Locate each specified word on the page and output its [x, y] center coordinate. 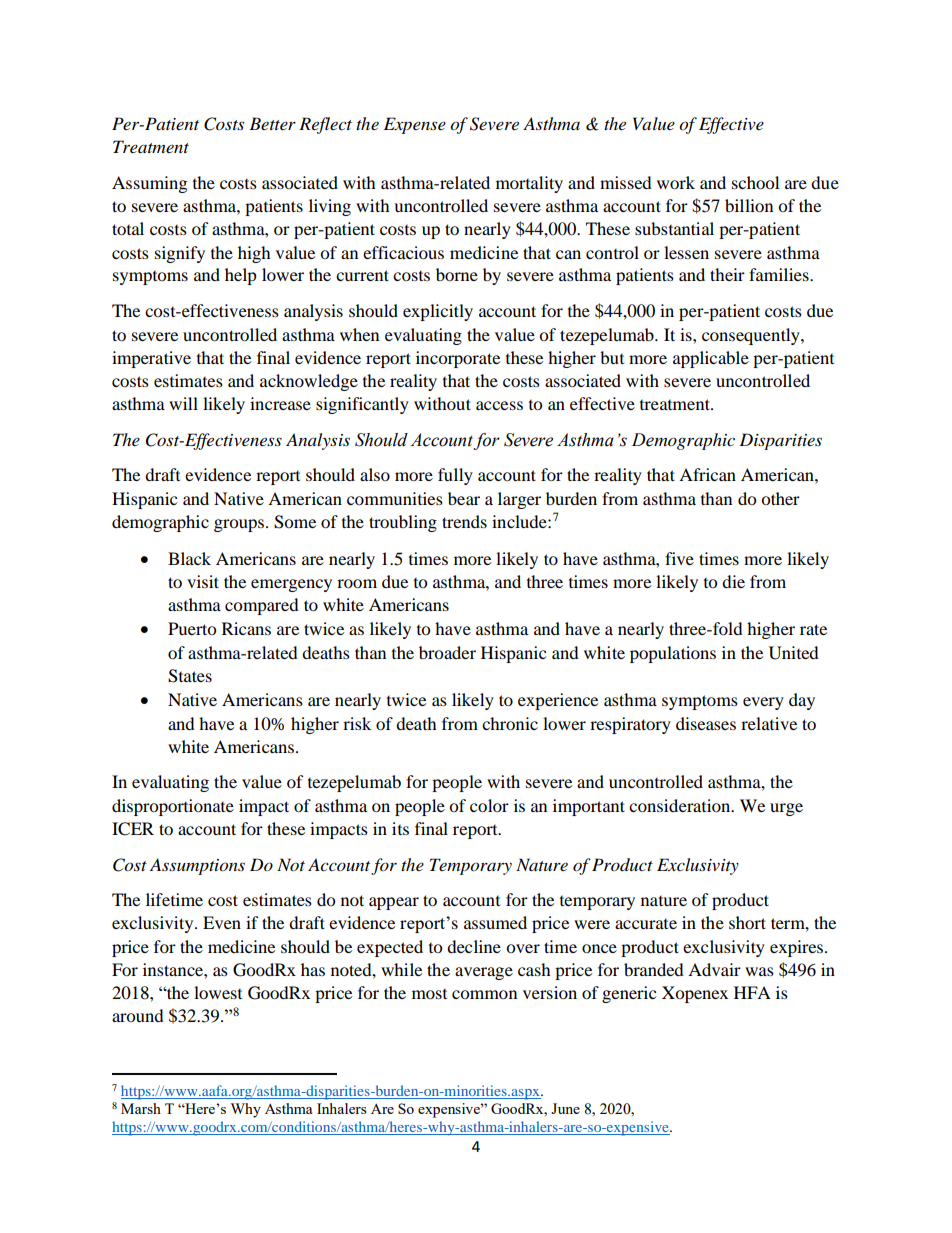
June [565, 1108]
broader [447, 652]
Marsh [141, 1108]
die [733, 581]
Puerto [192, 628]
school [755, 182]
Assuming [149, 184]
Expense [415, 125]
